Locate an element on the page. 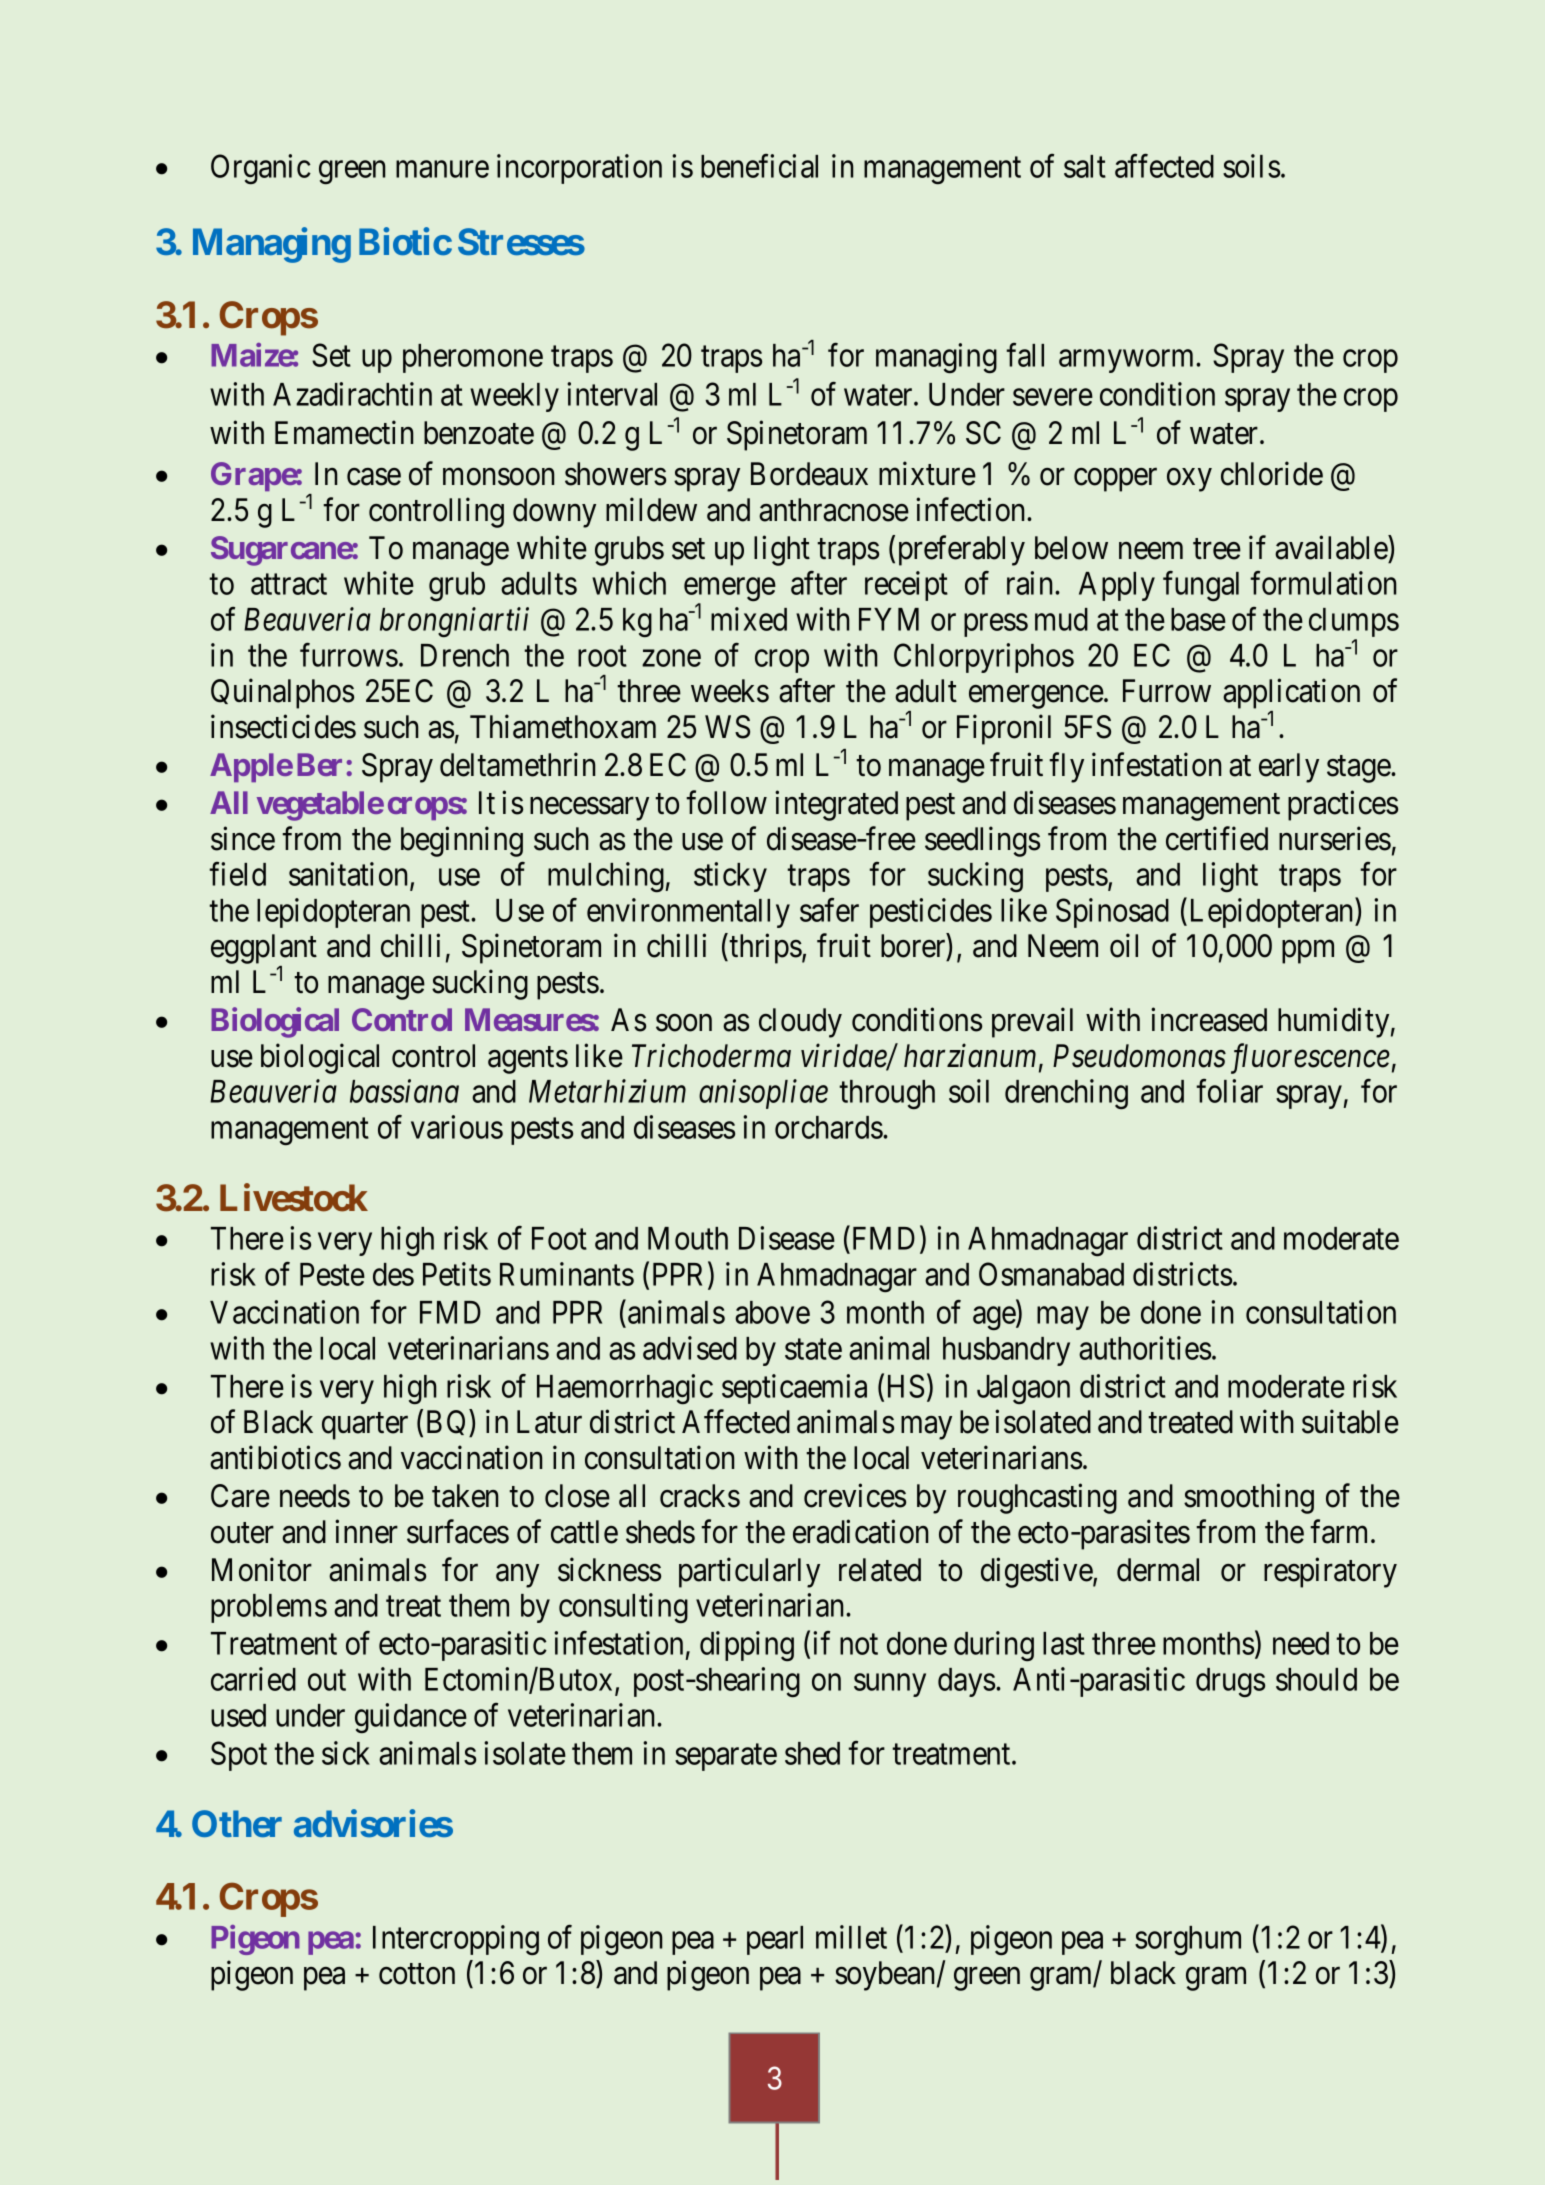  salt is located at coordinates (1085, 166).
